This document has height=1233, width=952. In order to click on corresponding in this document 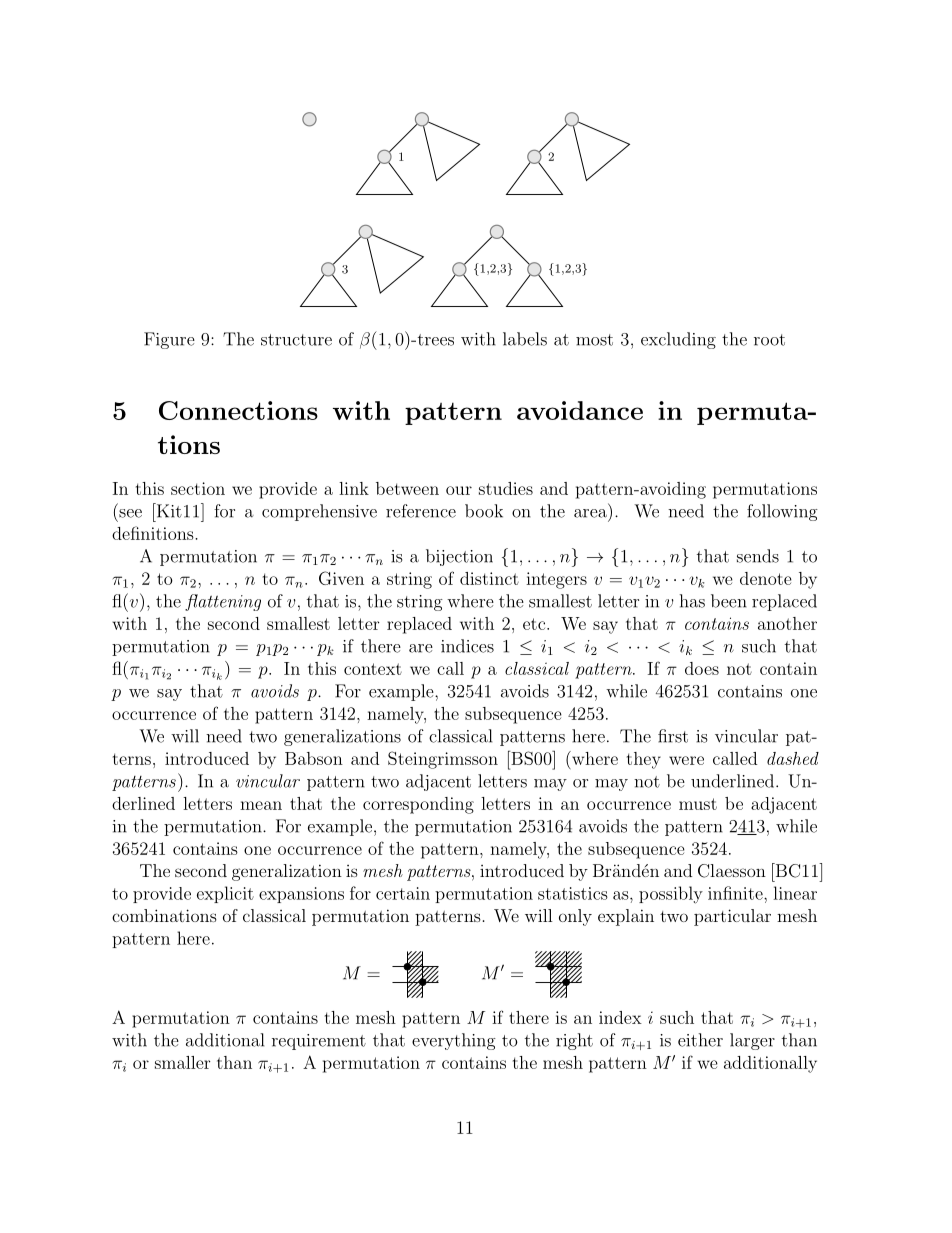, I will do `click(418, 805)`.
